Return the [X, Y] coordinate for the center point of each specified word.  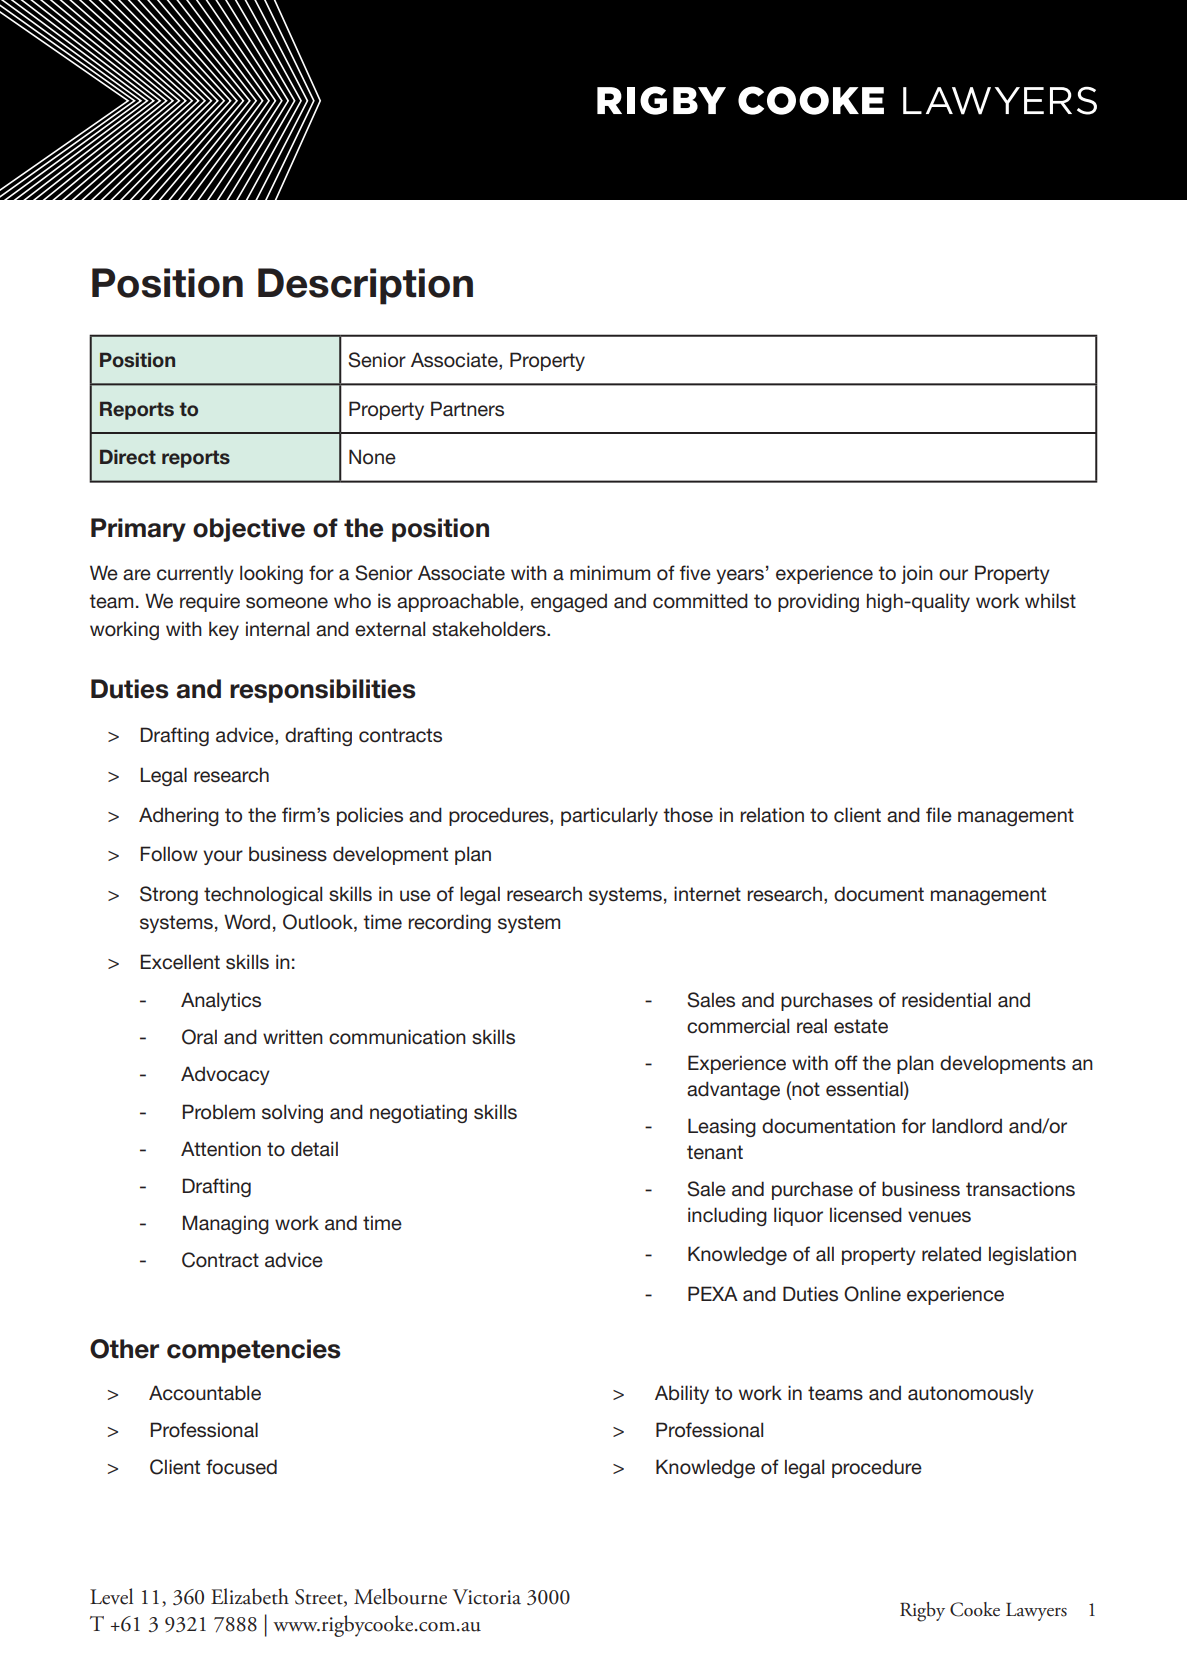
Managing [226, 1224]
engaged [569, 603]
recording [449, 923]
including [727, 1216]
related [951, 1254]
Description [365, 286]
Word [247, 922]
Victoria [486, 1597]
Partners [467, 409]
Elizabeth [250, 1596]
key [224, 630]
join [917, 574]
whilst [1050, 601]
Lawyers [1036, 1612]
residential [946, 1000]
